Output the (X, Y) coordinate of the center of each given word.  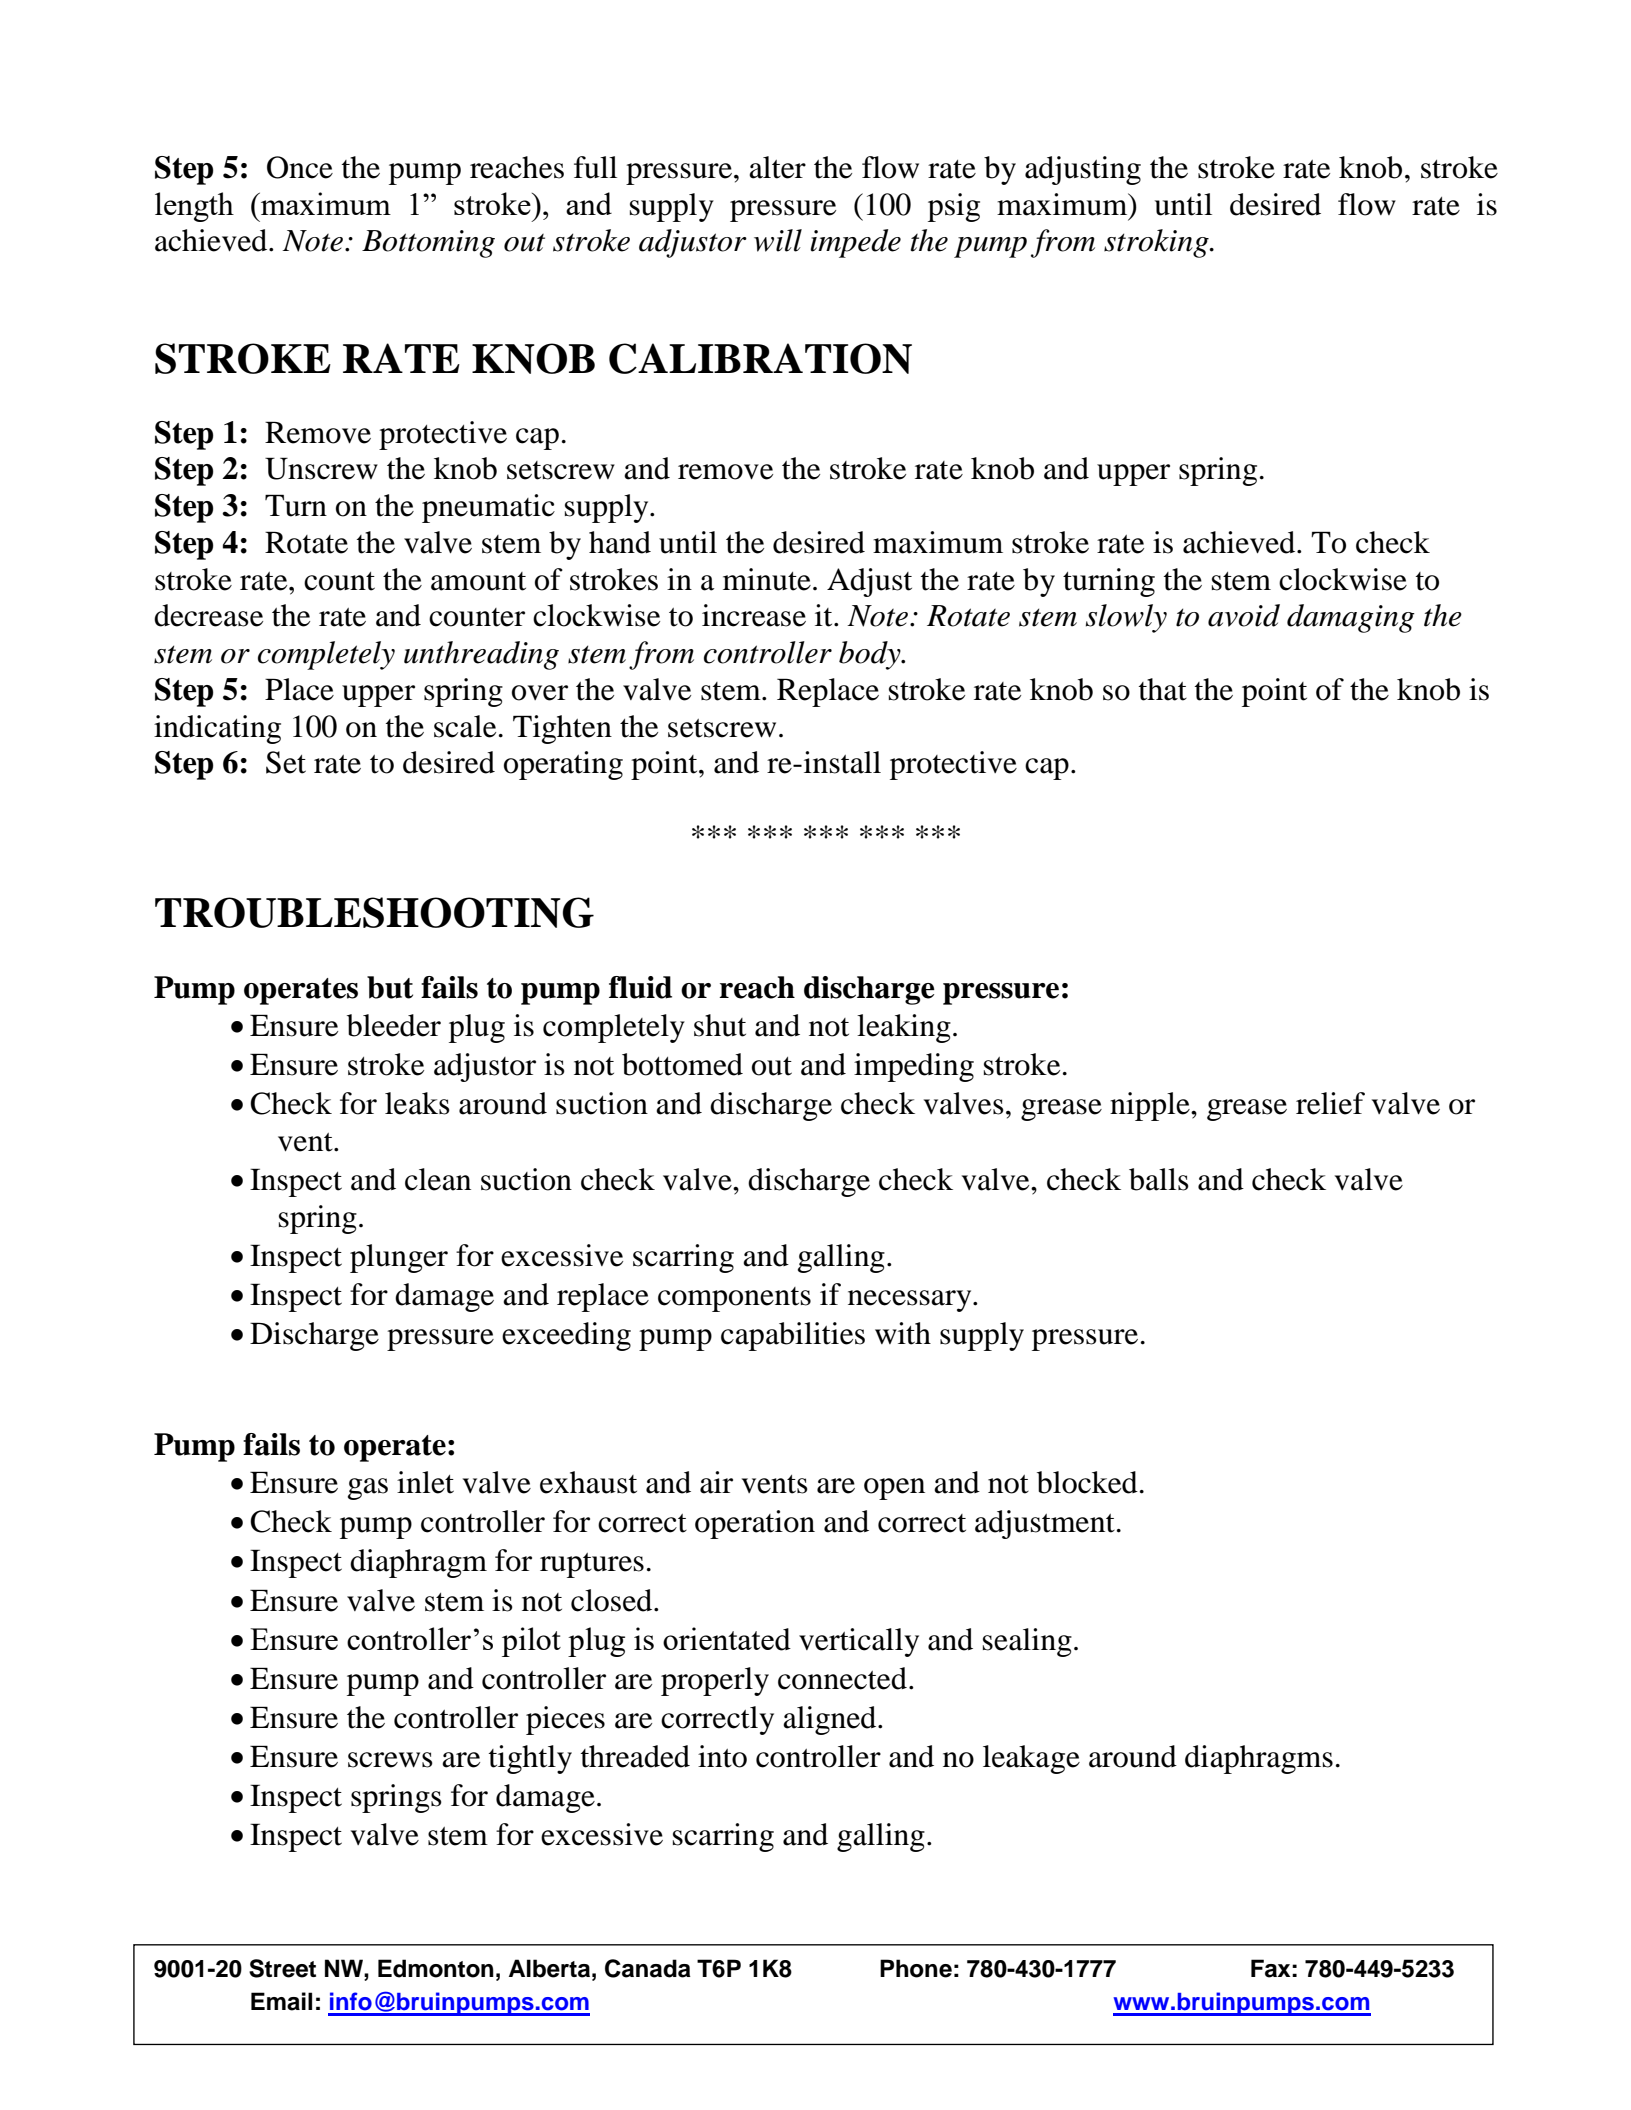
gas (368, 1489)
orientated (727, 1639)
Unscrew (321, 468)
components (734, 1299)
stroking (1157, 243)
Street (282, 1968)
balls (1159, 1179)
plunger (399, 1258)
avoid (1244, 615)
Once (300, 167)
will (778, 240)
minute (767, 579)
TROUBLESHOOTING (374, 912)
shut (720, 1025)
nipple (1151, 1106)
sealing (1027, 1642)
